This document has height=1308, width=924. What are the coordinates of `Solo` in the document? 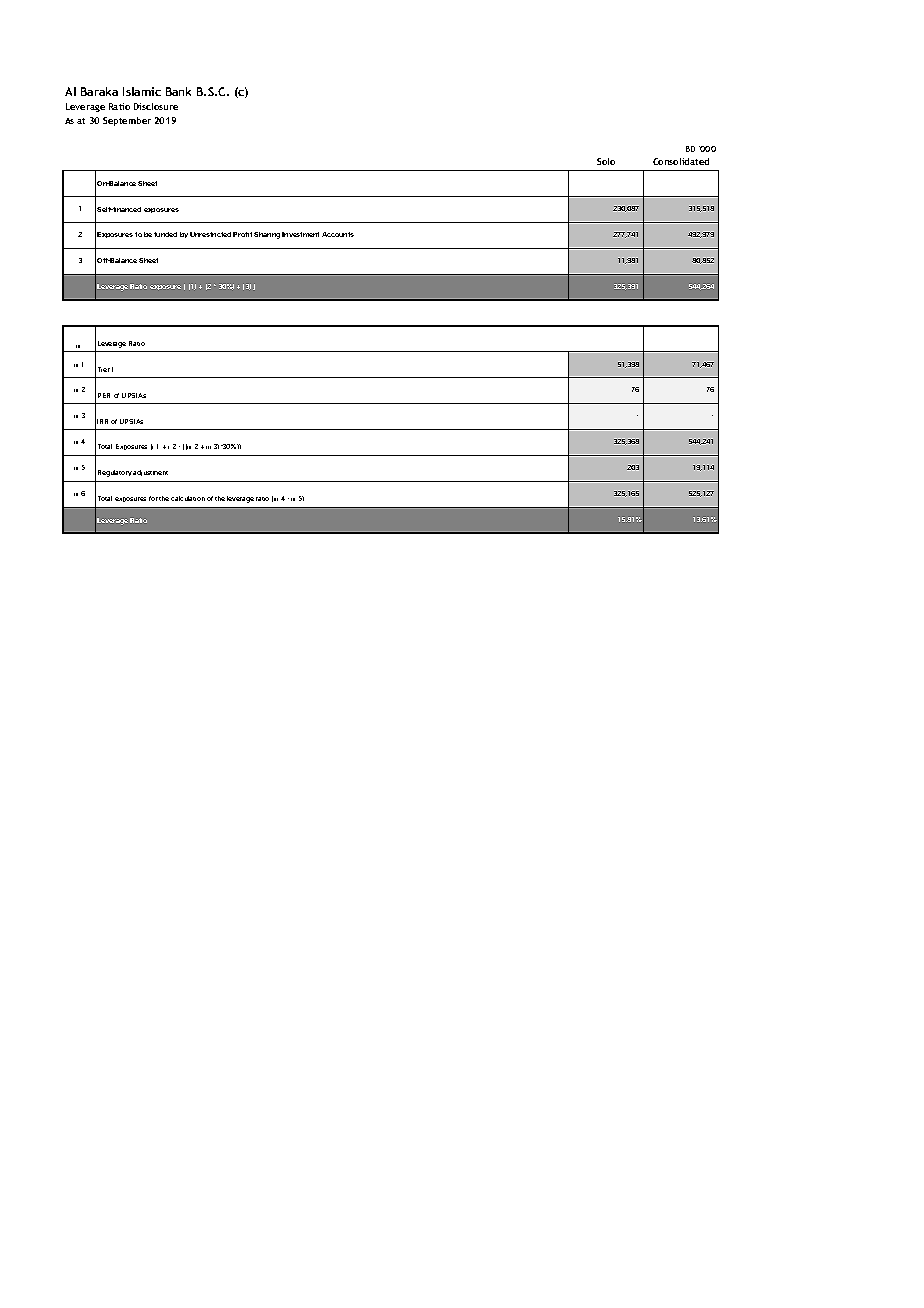 It's located at (606, 161).
